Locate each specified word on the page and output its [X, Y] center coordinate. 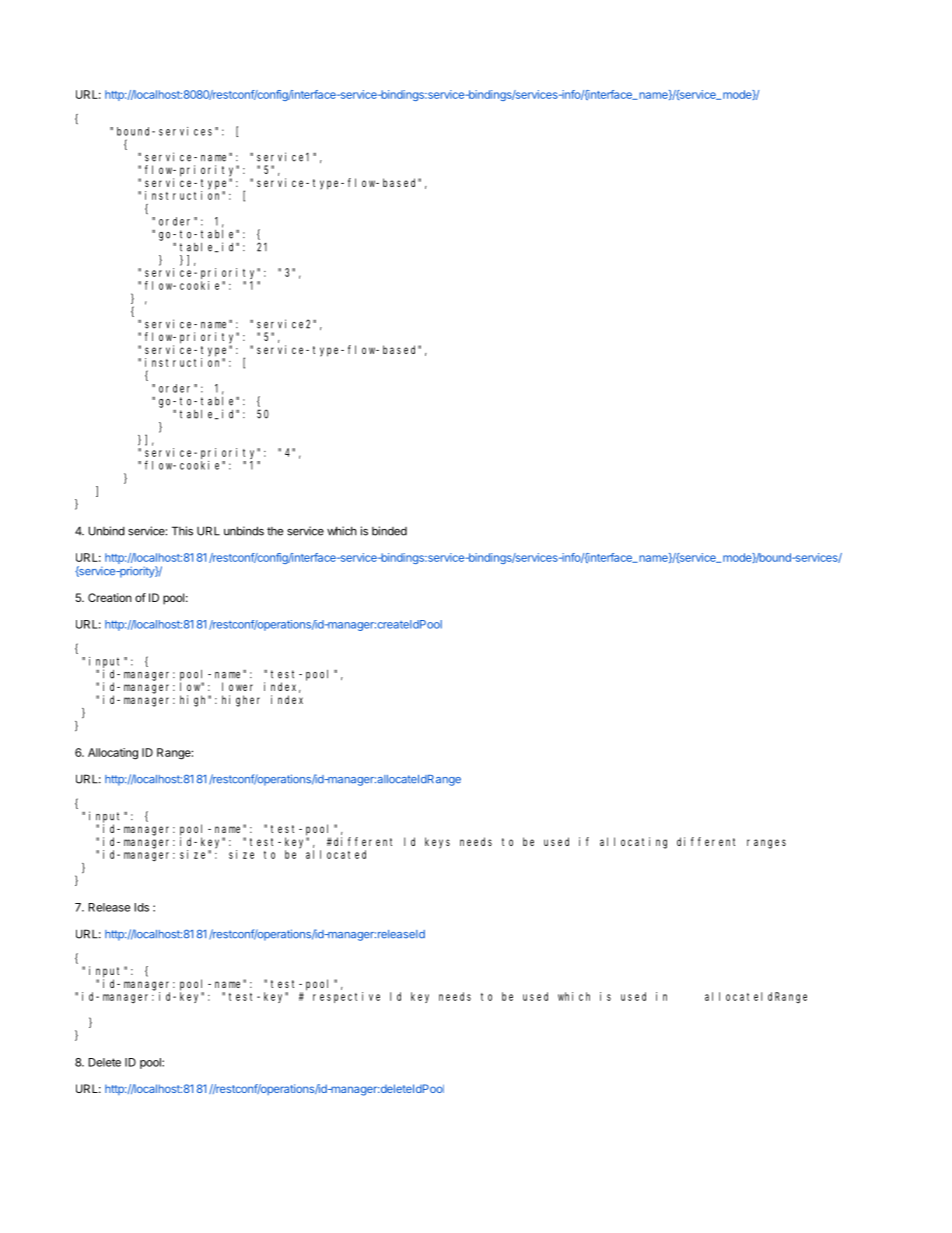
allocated [336, 854]
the [275, 531]
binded [389, 531]
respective [346, 997]
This [182, 531]
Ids [141, 907]
